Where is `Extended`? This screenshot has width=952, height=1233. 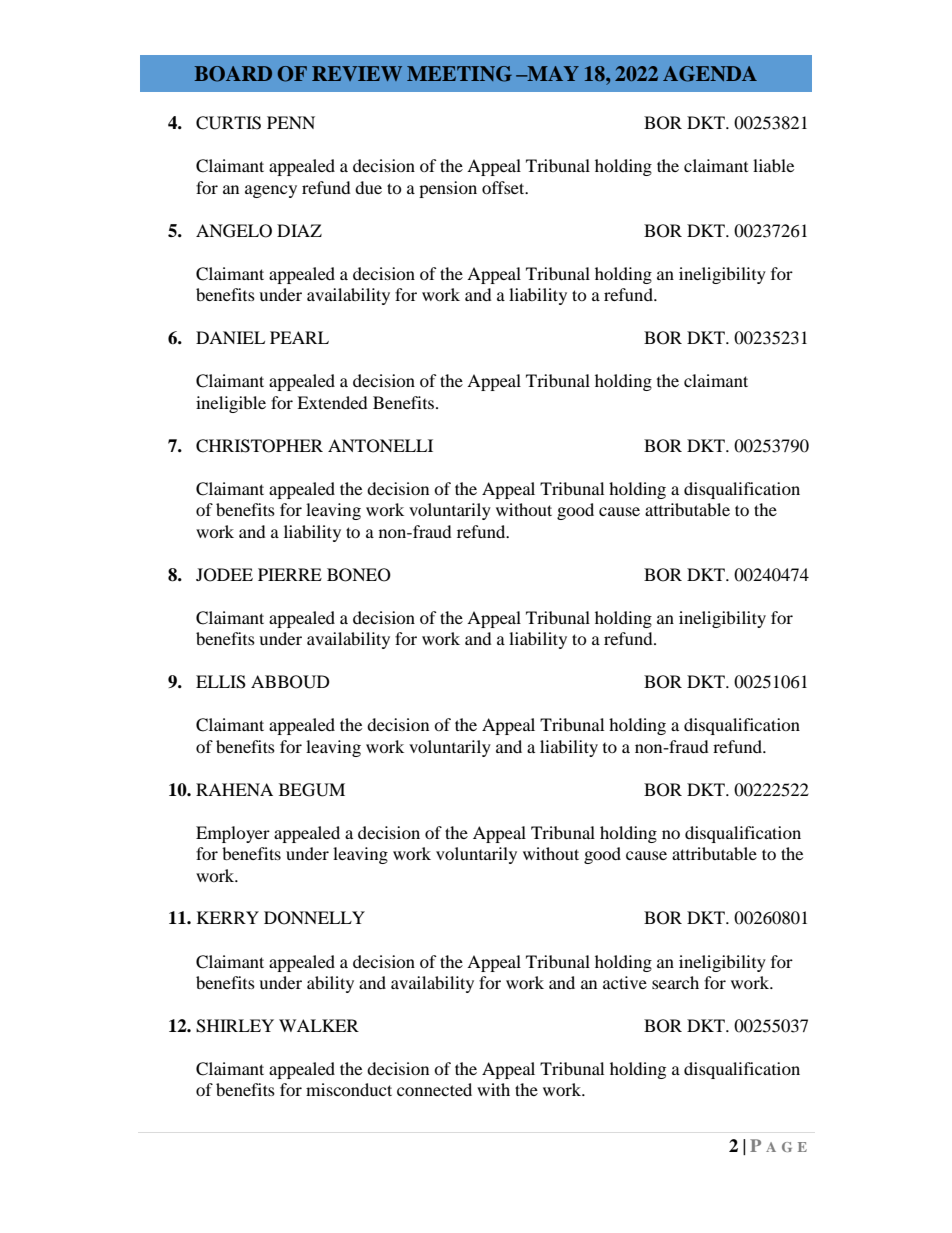 Extended is located at coordinates (332, 402).
